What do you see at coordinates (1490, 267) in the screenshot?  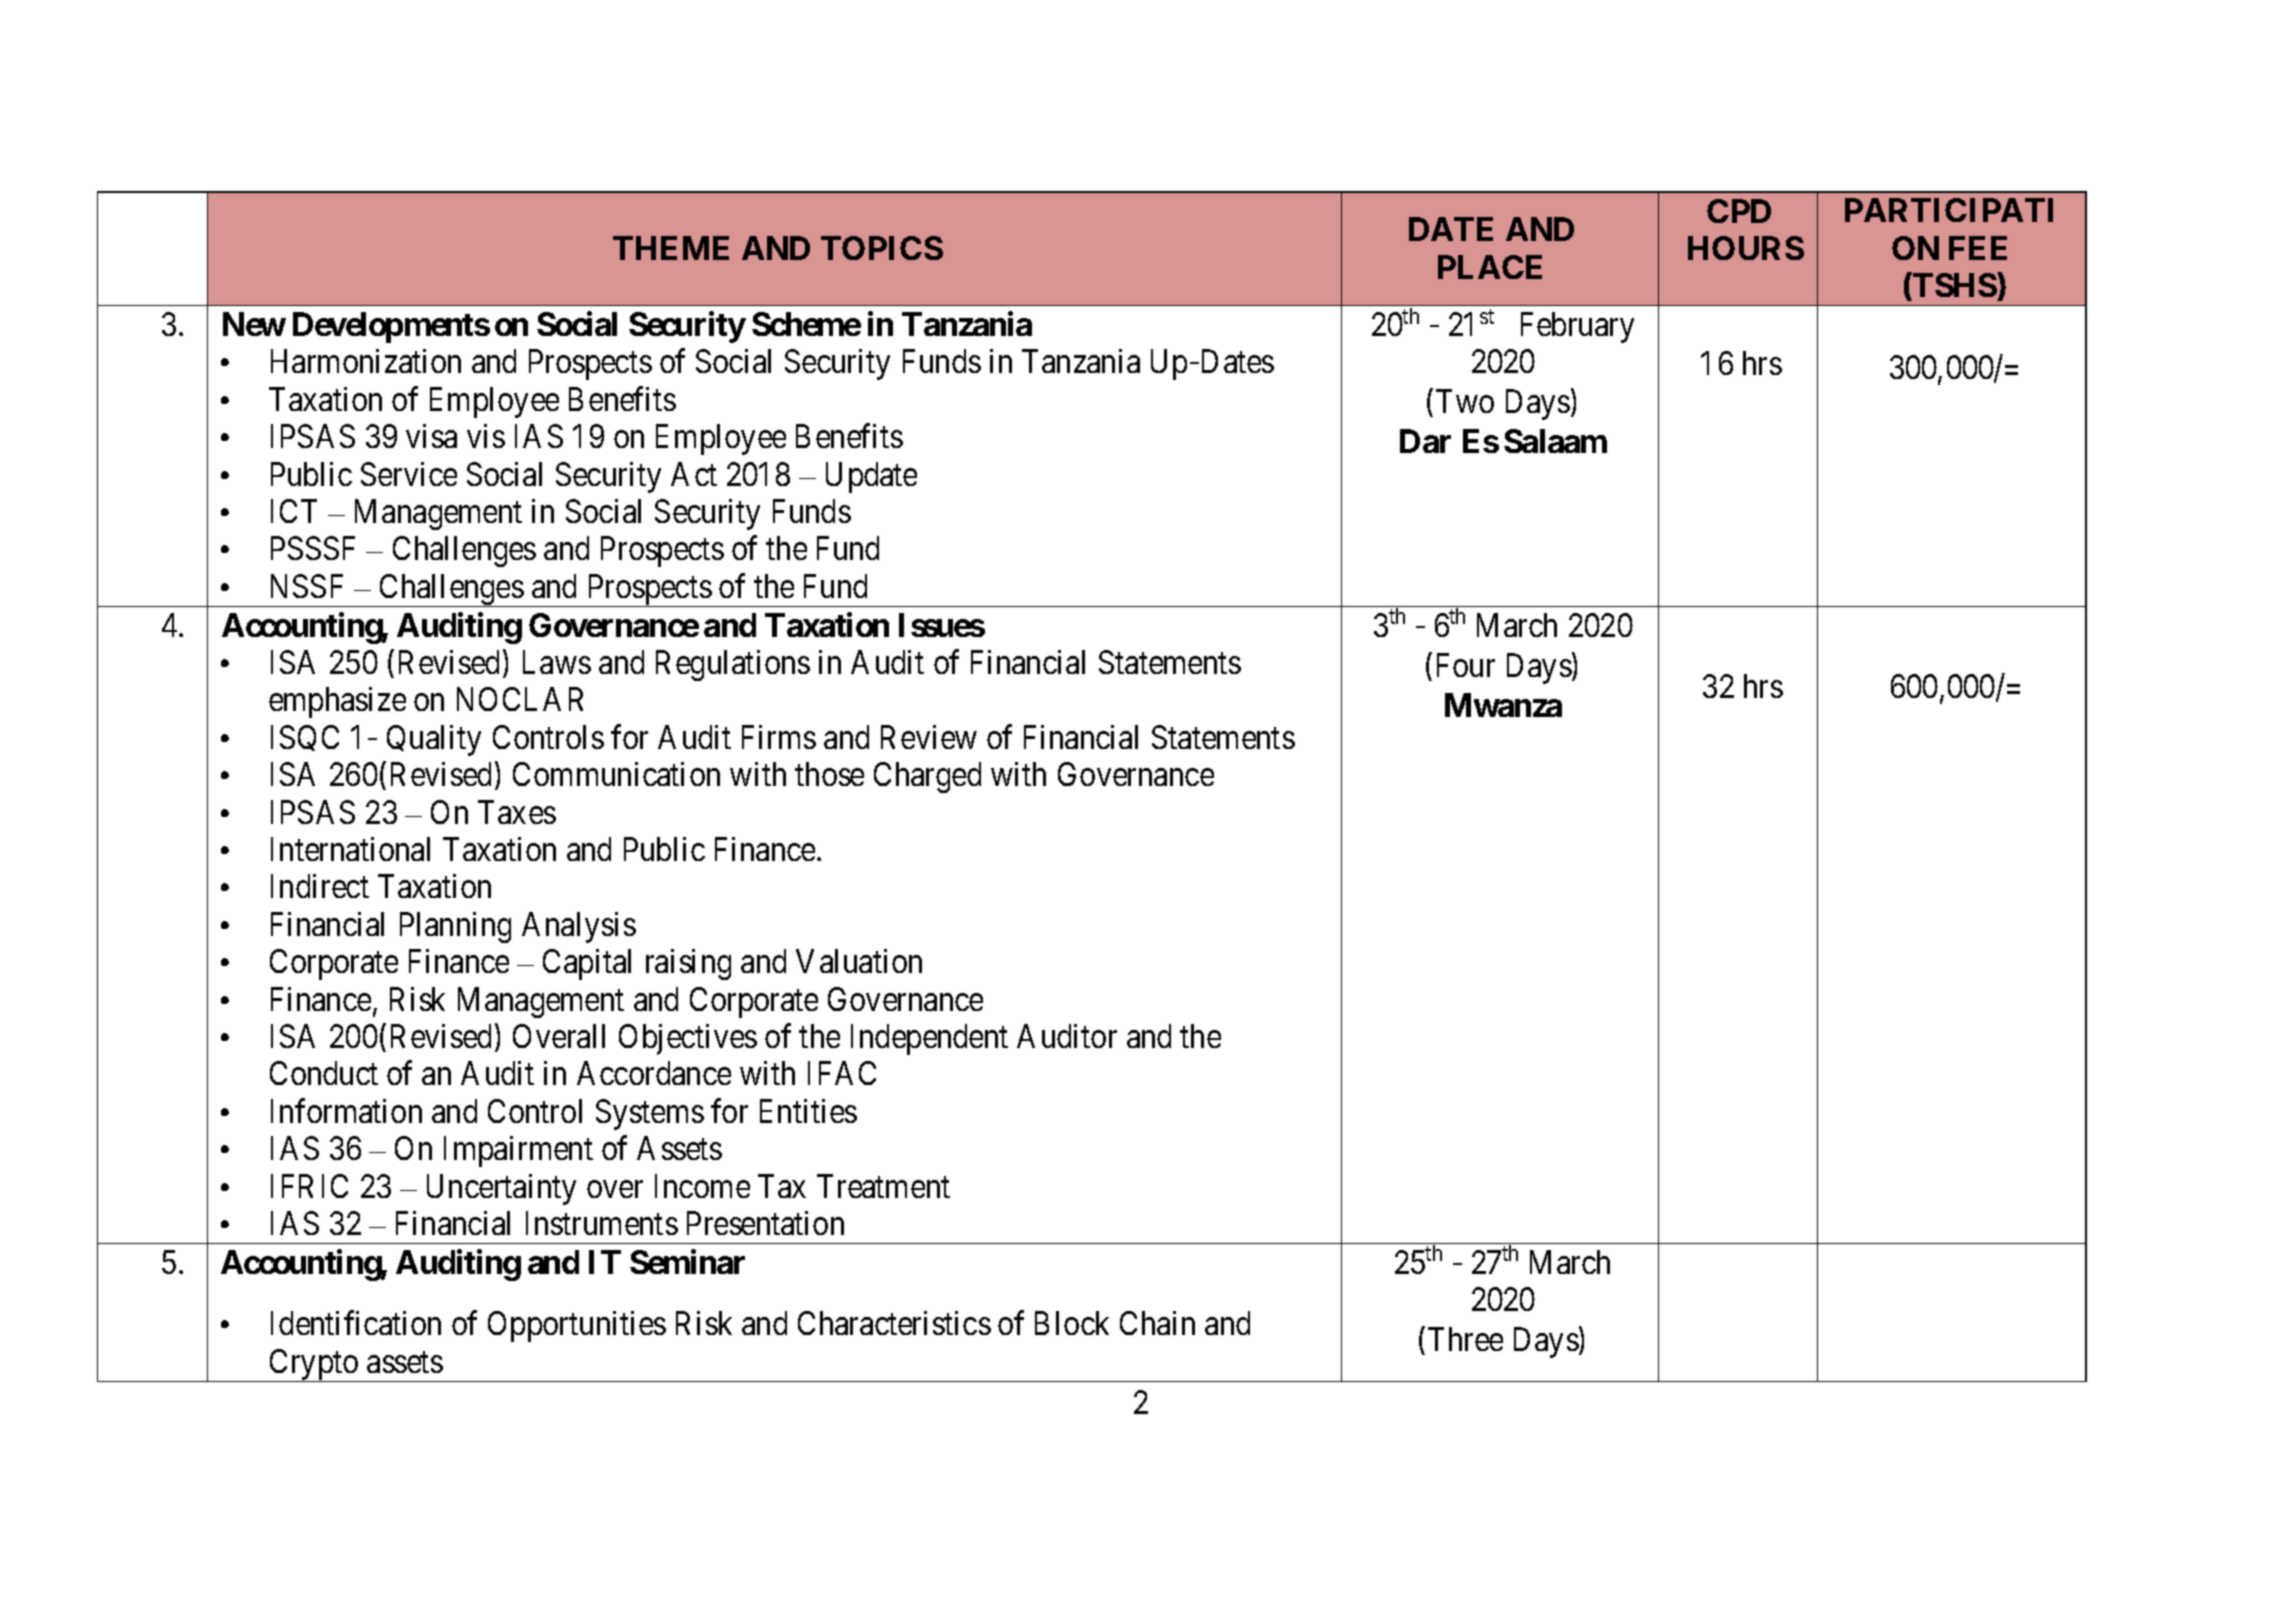 I see `PLACE` at bounding box center [1490, 267].
